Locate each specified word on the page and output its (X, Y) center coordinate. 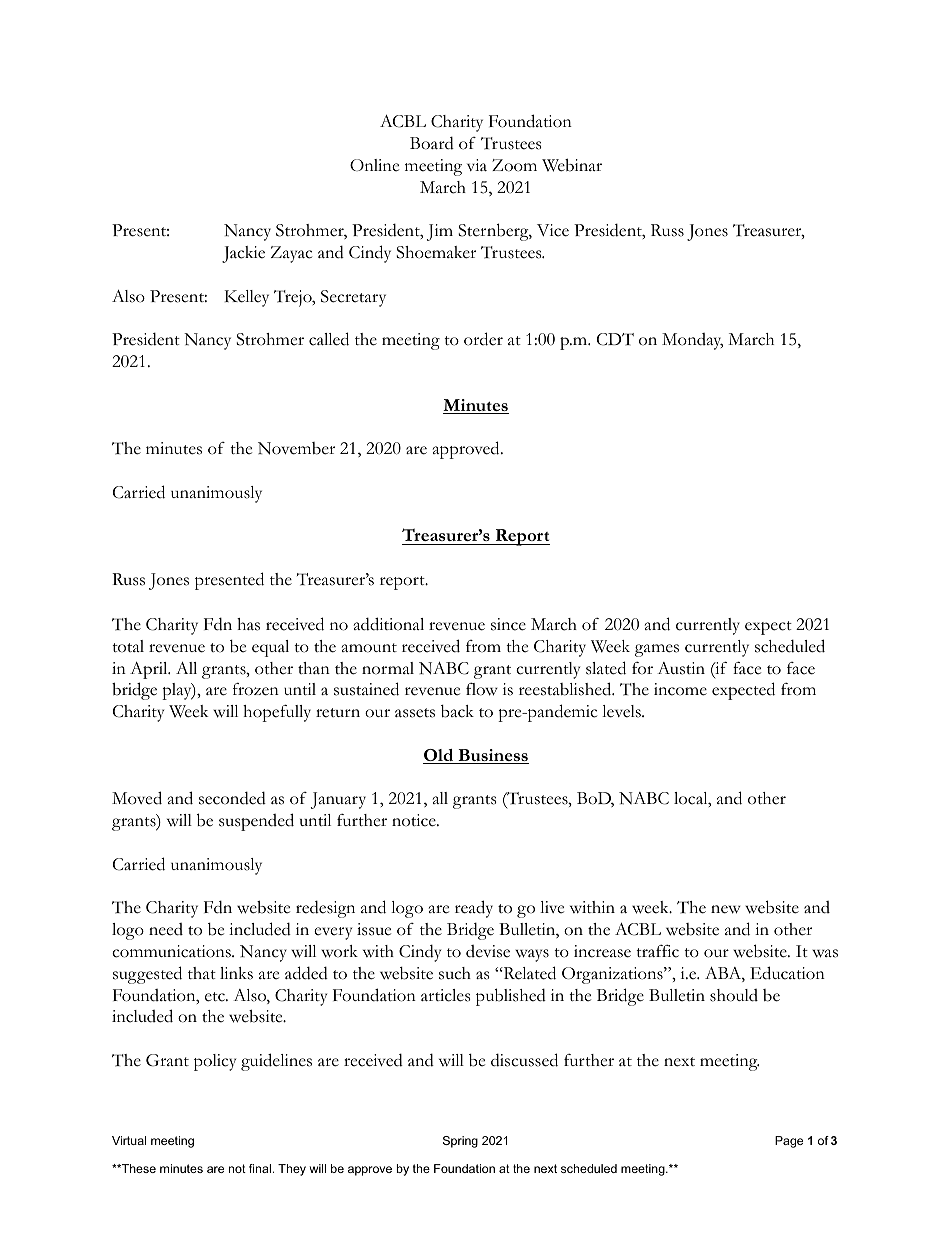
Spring (460, 1142)
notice (415, 820)
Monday (692, 341)
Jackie (243, 254)
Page (789, 1142)
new (726, 909)
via (477, 165)
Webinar (572, 165)
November (296, 448)
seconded (232, 798)
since (508, 624)
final (260, 1168)
